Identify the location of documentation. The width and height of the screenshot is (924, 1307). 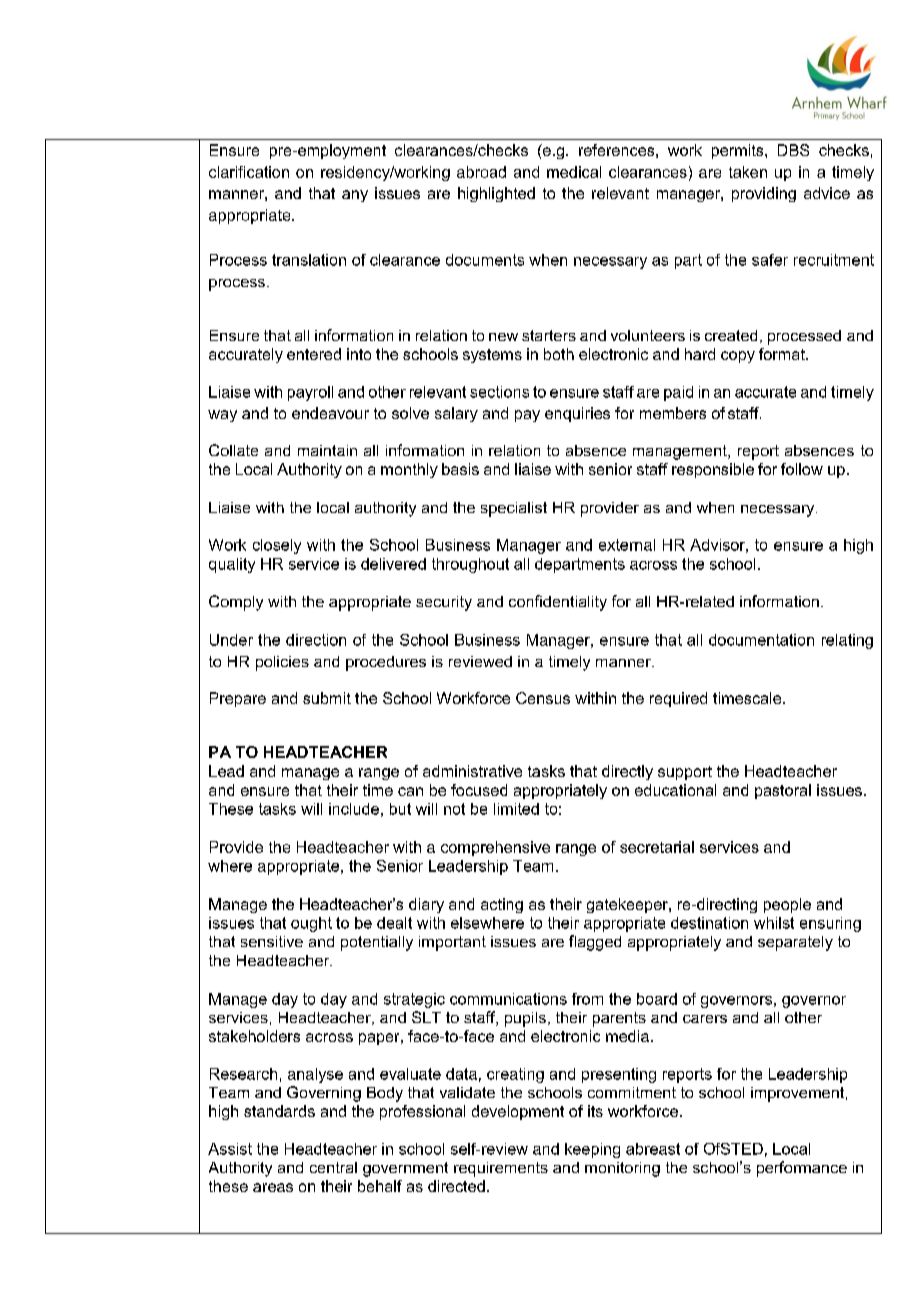
(761, 640).
